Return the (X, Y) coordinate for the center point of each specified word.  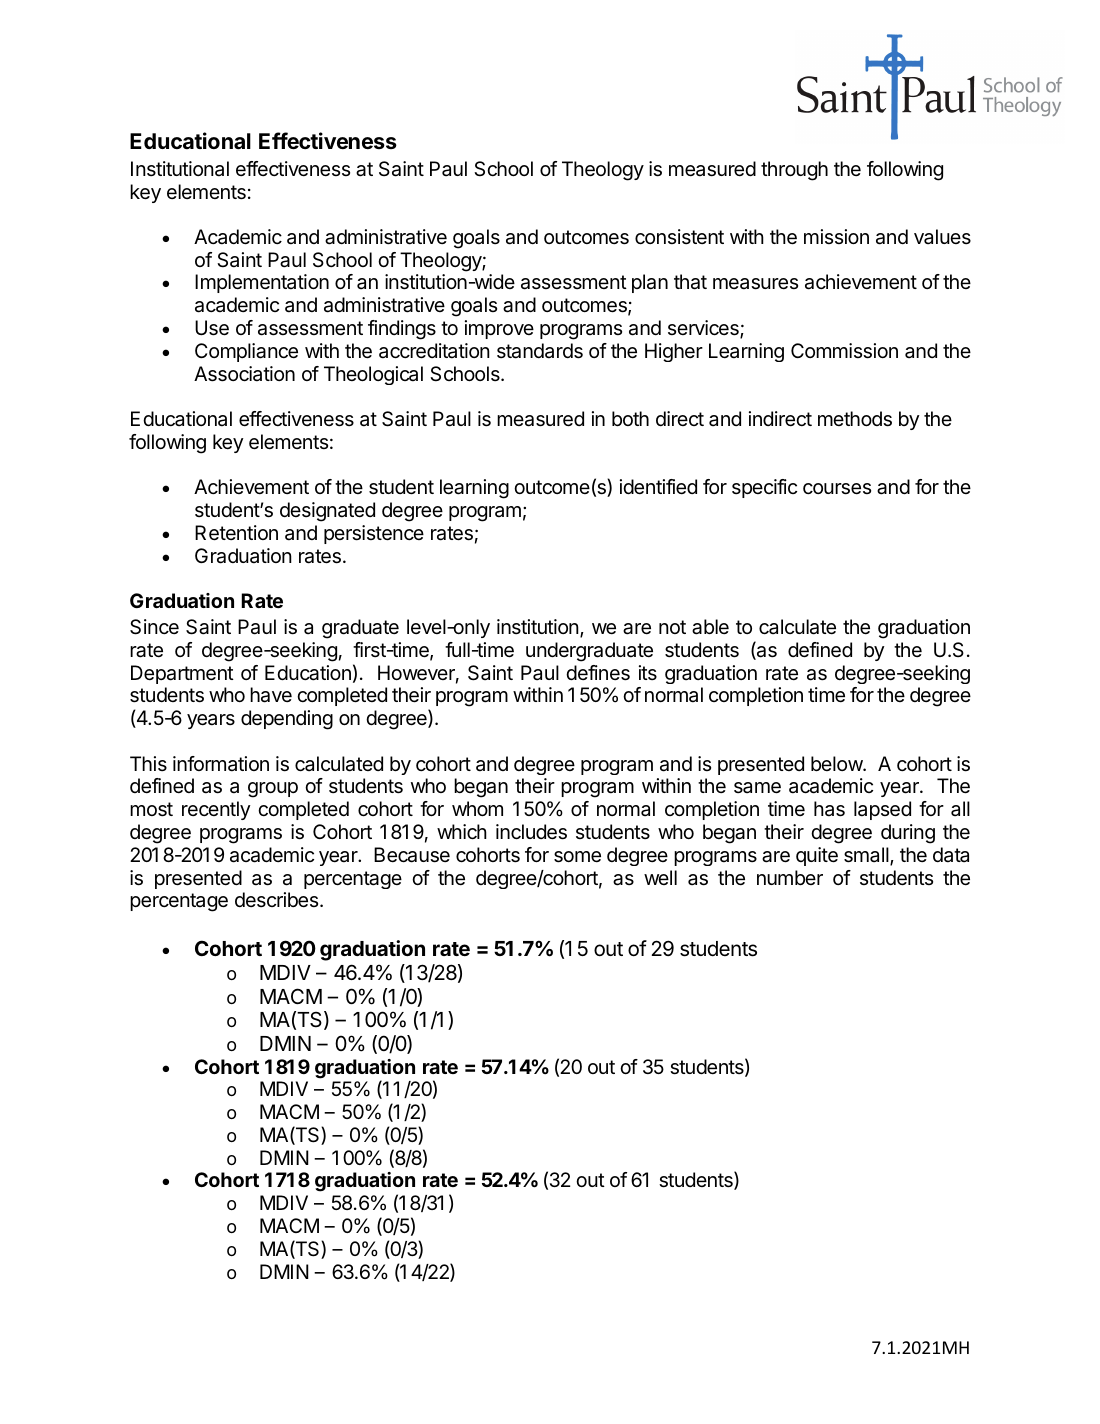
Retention (236, 533)
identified (658, 487)
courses (837, 489)
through (794, 171)
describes (278, 900)
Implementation (262, 283)
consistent (679, 237)
